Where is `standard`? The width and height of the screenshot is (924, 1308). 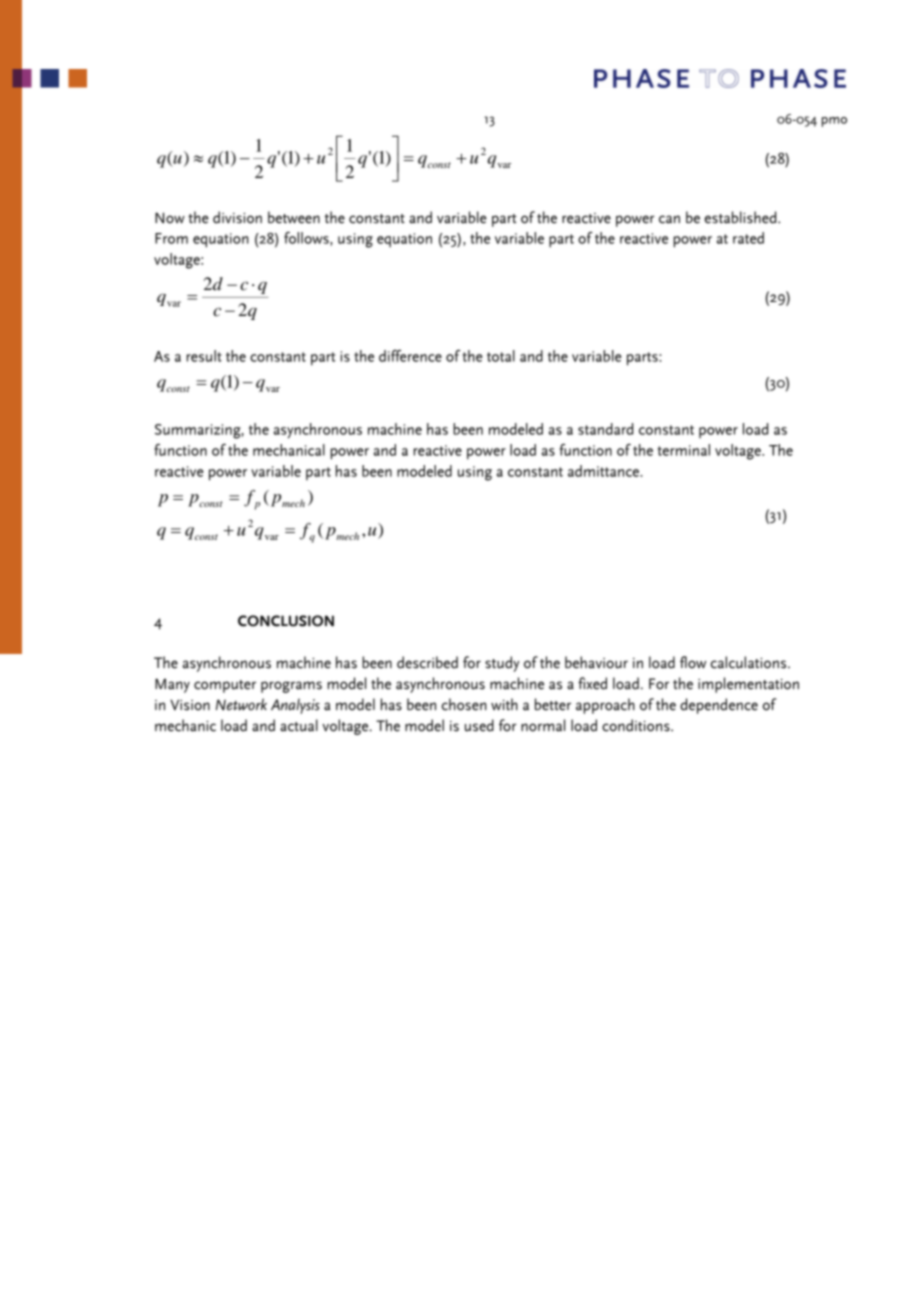
standard is located at coordinates (605, 429).
